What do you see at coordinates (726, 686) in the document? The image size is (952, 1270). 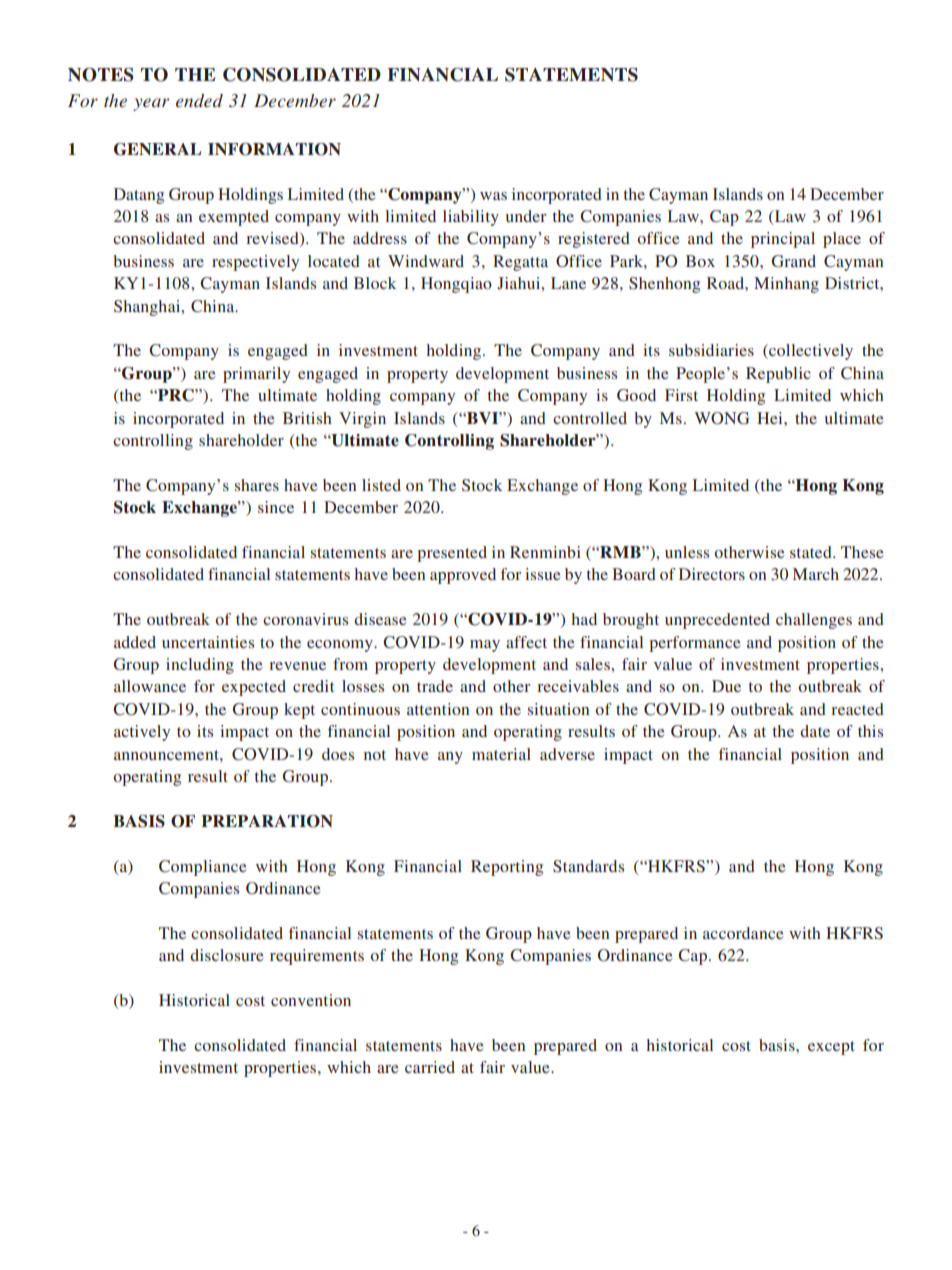 I see `Due` at bounding box center [726, 686].
